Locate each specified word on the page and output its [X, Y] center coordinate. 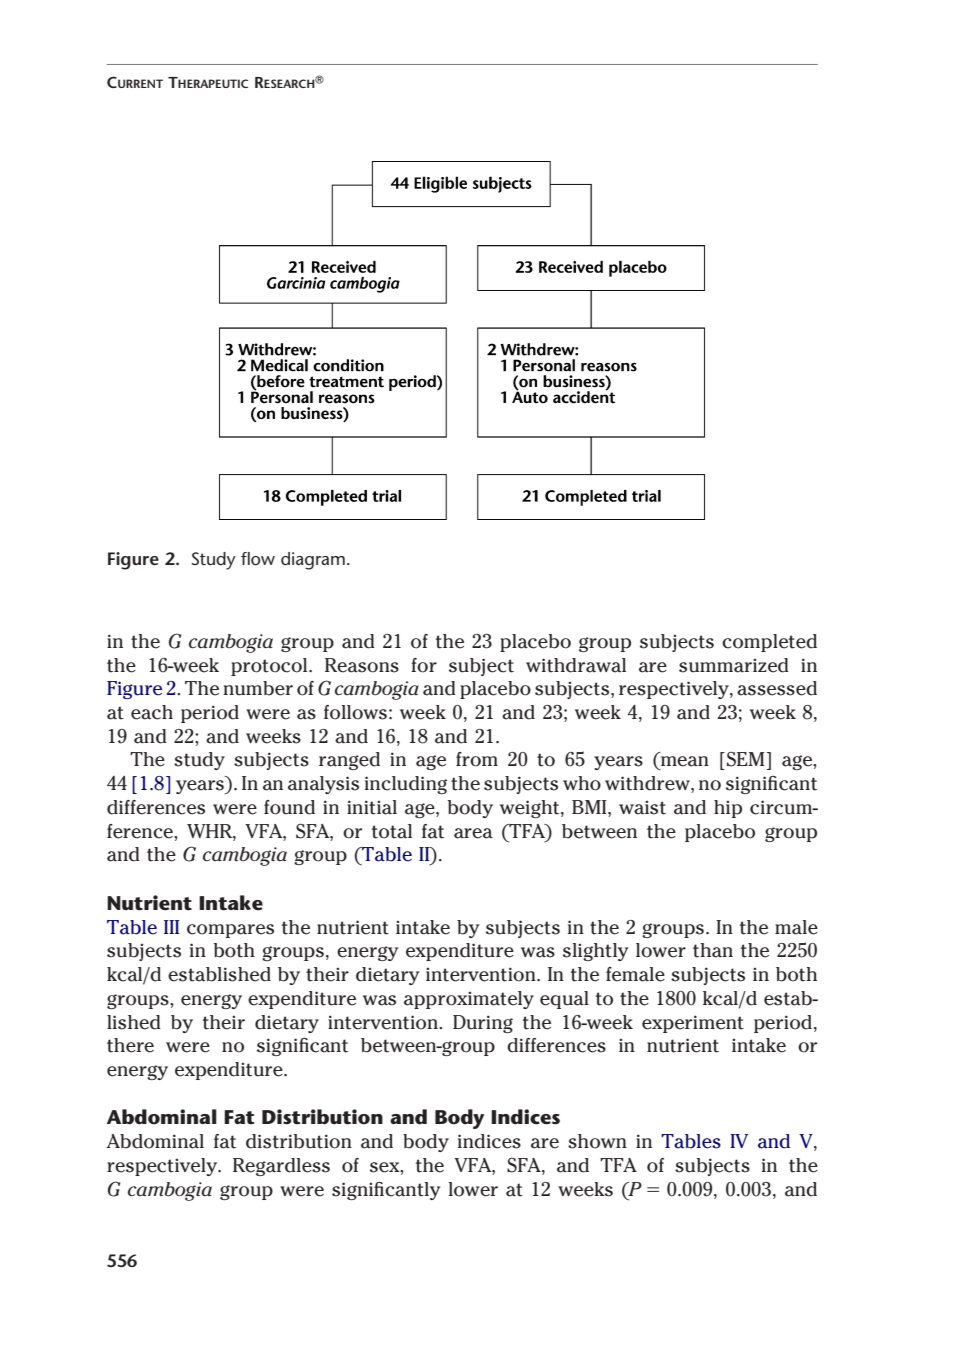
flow [258, 558]
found [289, 807]
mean [685, 761]
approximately [469, 1000]
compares [230, 931]
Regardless [281, 1167]
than [713, 950]
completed [769, 643]
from [477, 759]
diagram [313, 561]
